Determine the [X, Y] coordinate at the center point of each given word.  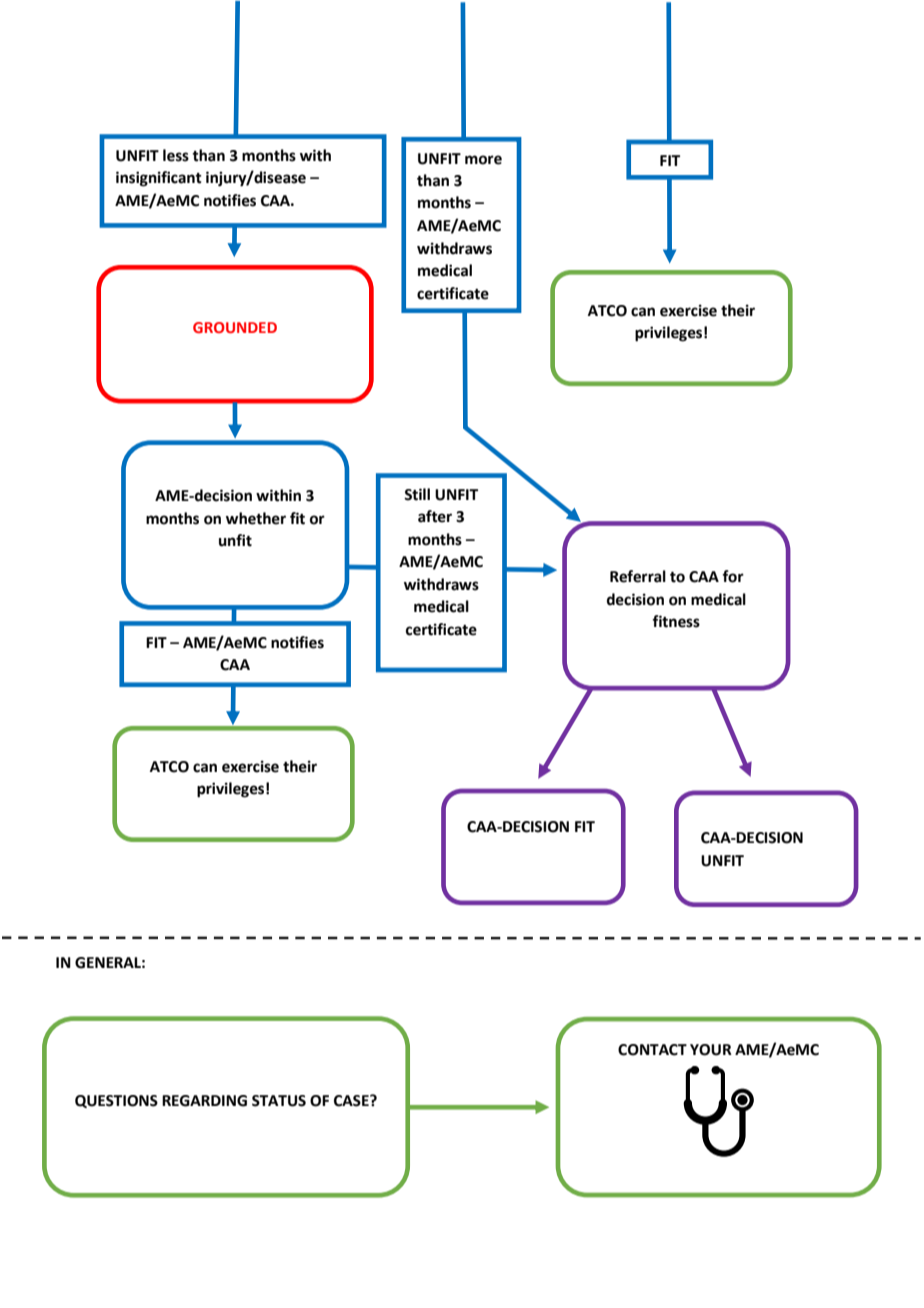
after [435, 516]
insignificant [159, 179]
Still [417, 494]
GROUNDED [235, 327]
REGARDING [204, 1101]
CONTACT [652, 1050]
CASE [352, 1101]
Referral [638, 576]
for [733, 576]
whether [256, 518]
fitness [676, 621]
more [483, 160]
